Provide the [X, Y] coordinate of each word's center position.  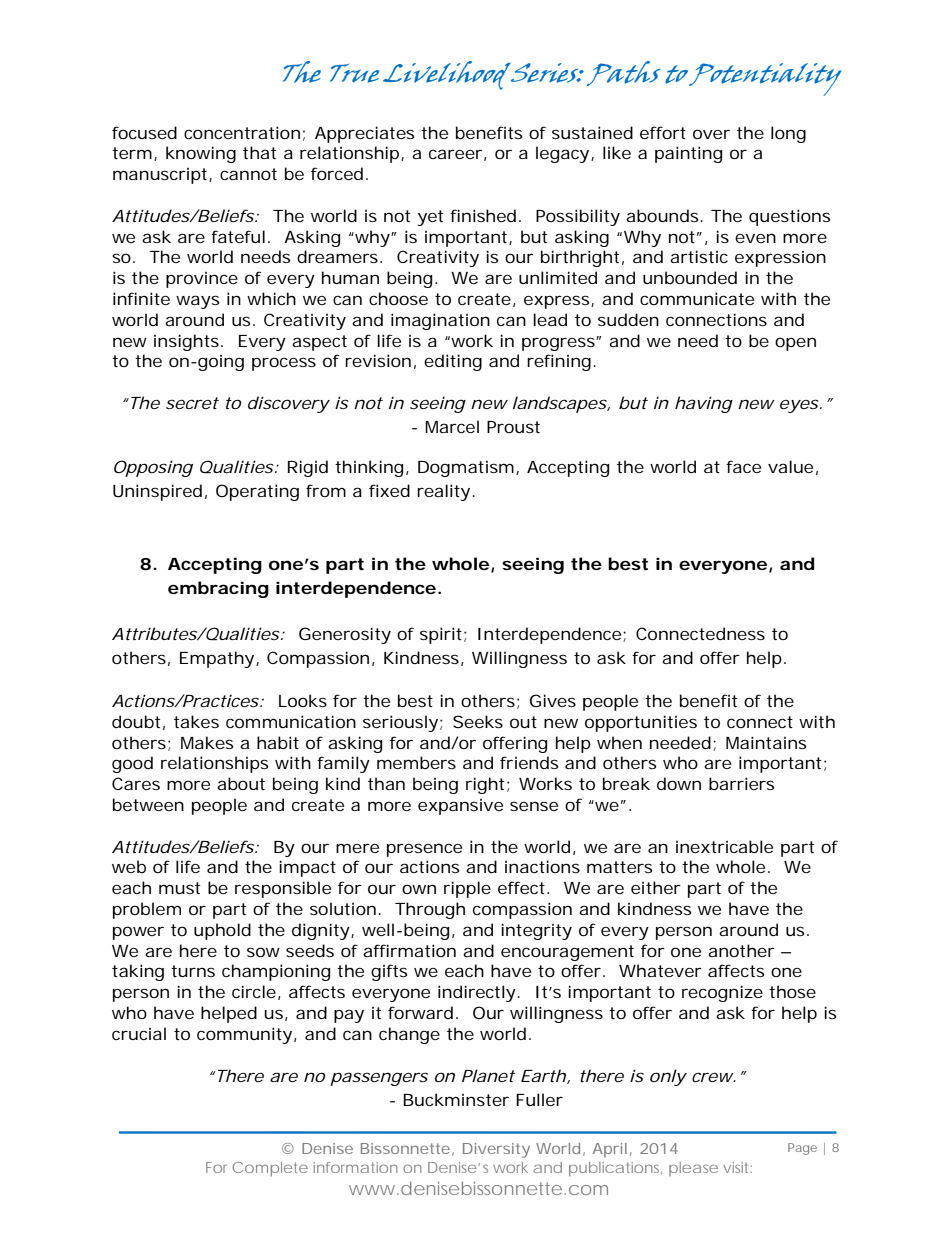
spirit [442, 635]
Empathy [217, 659]
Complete [270, 1169]
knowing [201, 154]
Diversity [496, 1150]
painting [688, 154]
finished [483, 215]
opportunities [641, 723]
